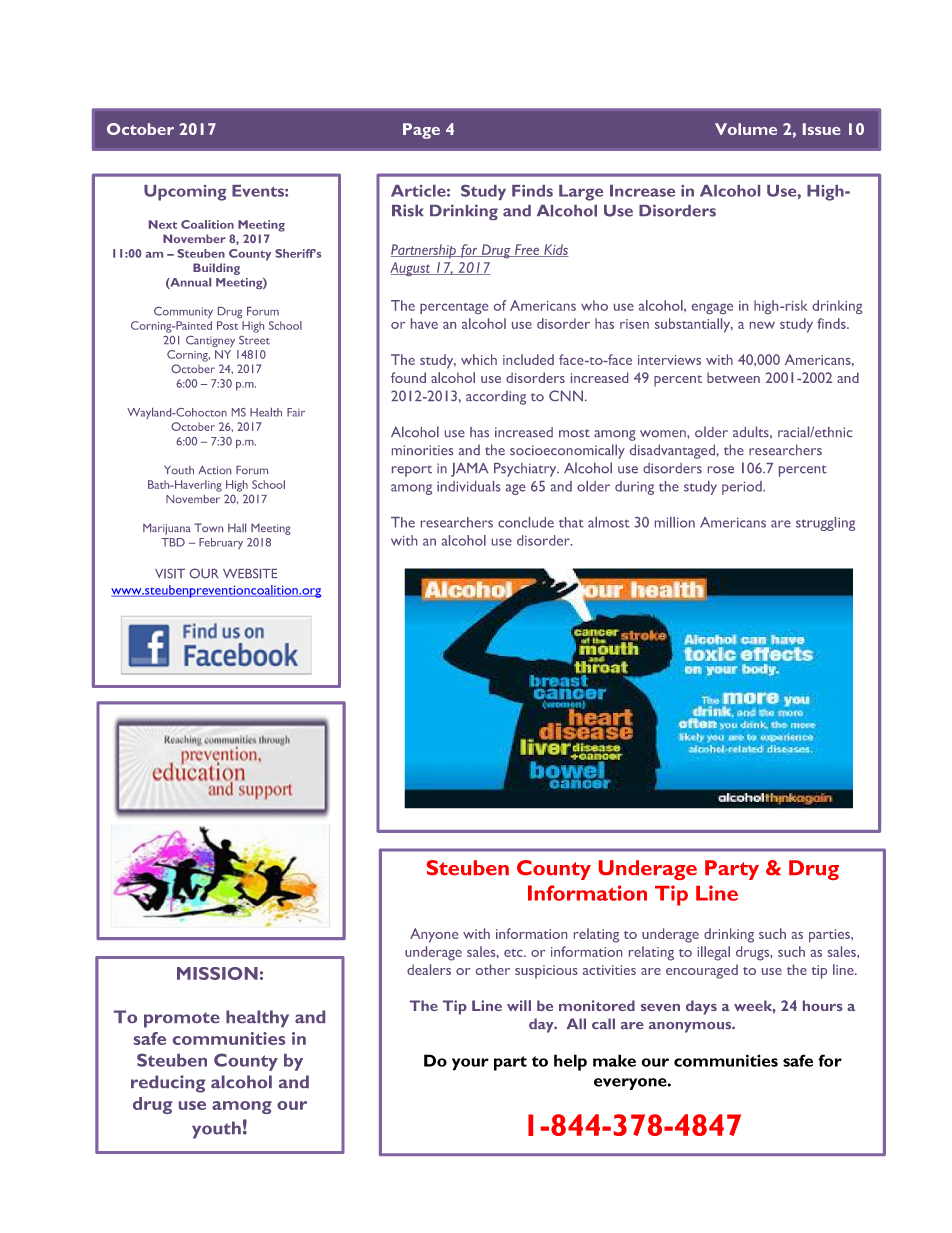 Image resolution: width=952 pixels, height=1233 pixels. What do you see at coordinates (421, 131) in the screenshot?
I see `Page` at bounding box center [421, 131].
